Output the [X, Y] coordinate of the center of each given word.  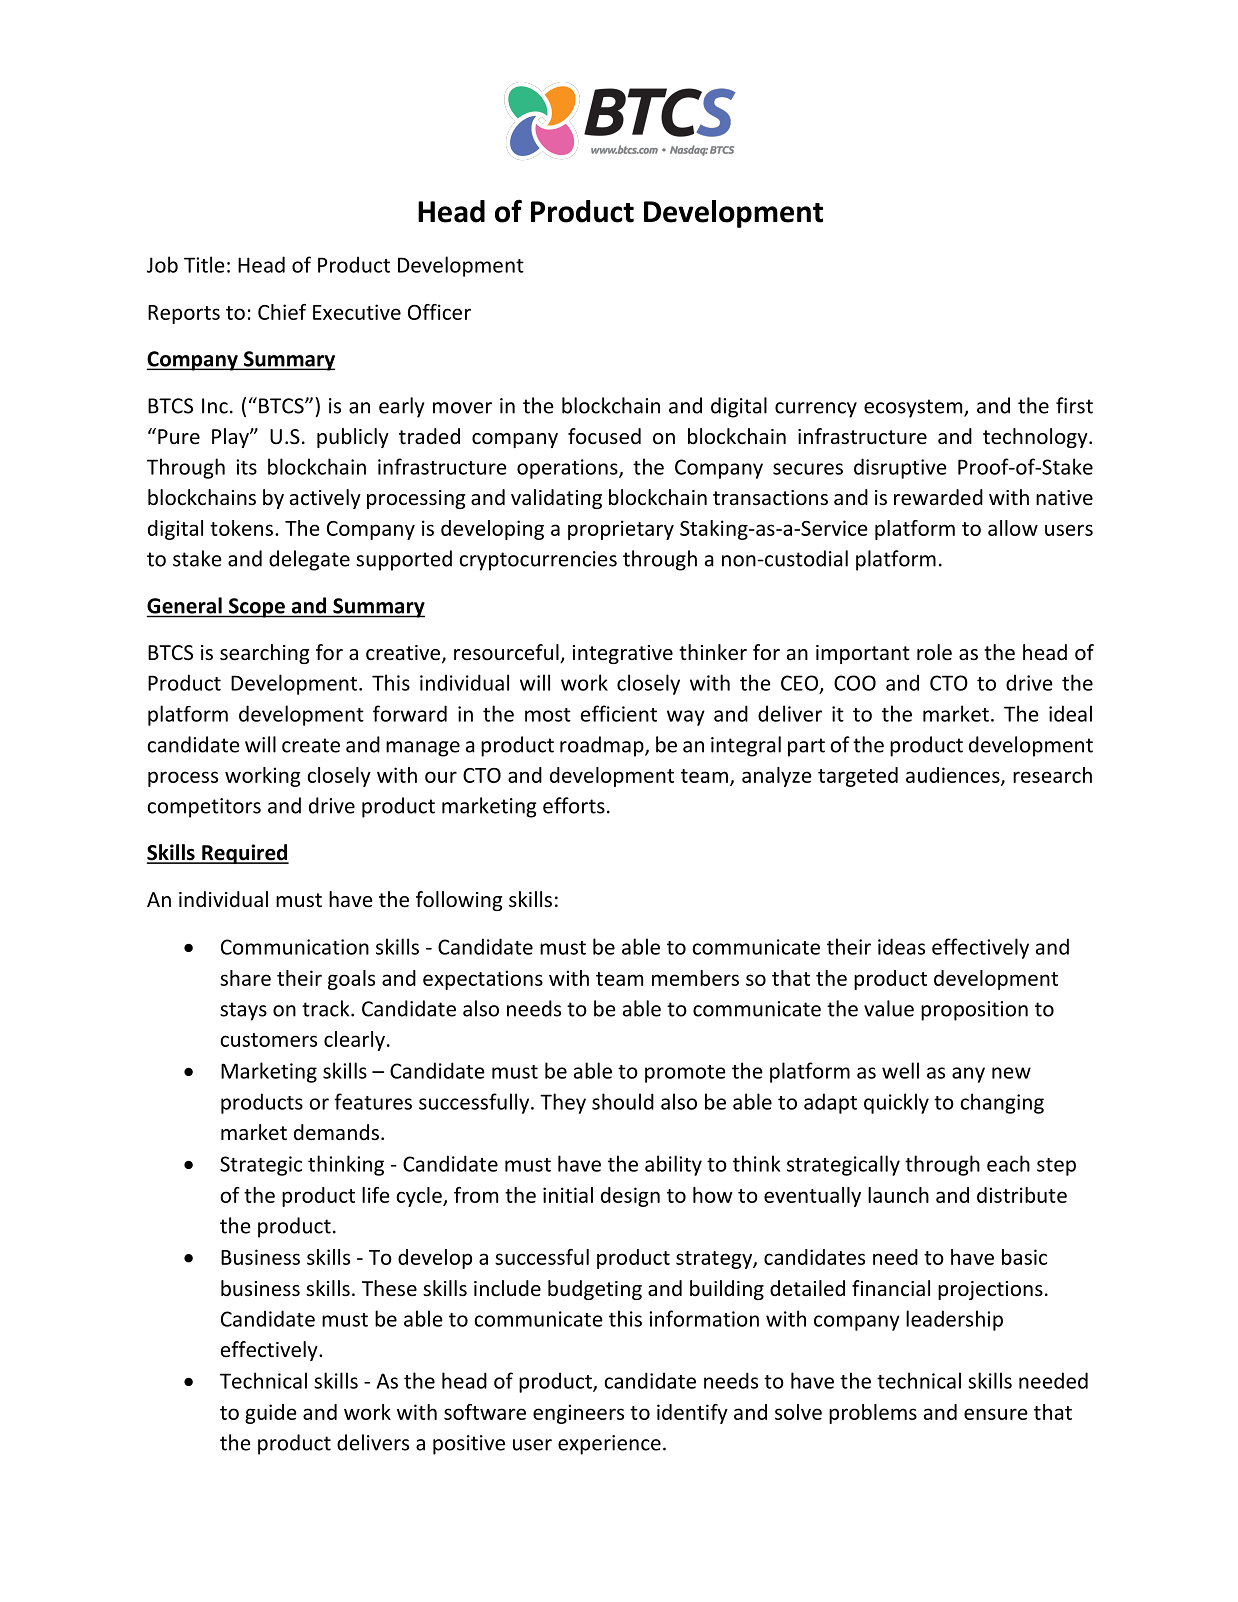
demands [336, 1132]
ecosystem [914, 408]
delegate [309, 560]
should [623, 1101]
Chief [282, 312]
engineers [578, 1414]
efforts [574, 805]
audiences [954, 776]
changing [1002, 1103]
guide [271, 1414]
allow [1013, 528]
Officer [439, 312]
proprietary [621, 530]
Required [244, 854]
